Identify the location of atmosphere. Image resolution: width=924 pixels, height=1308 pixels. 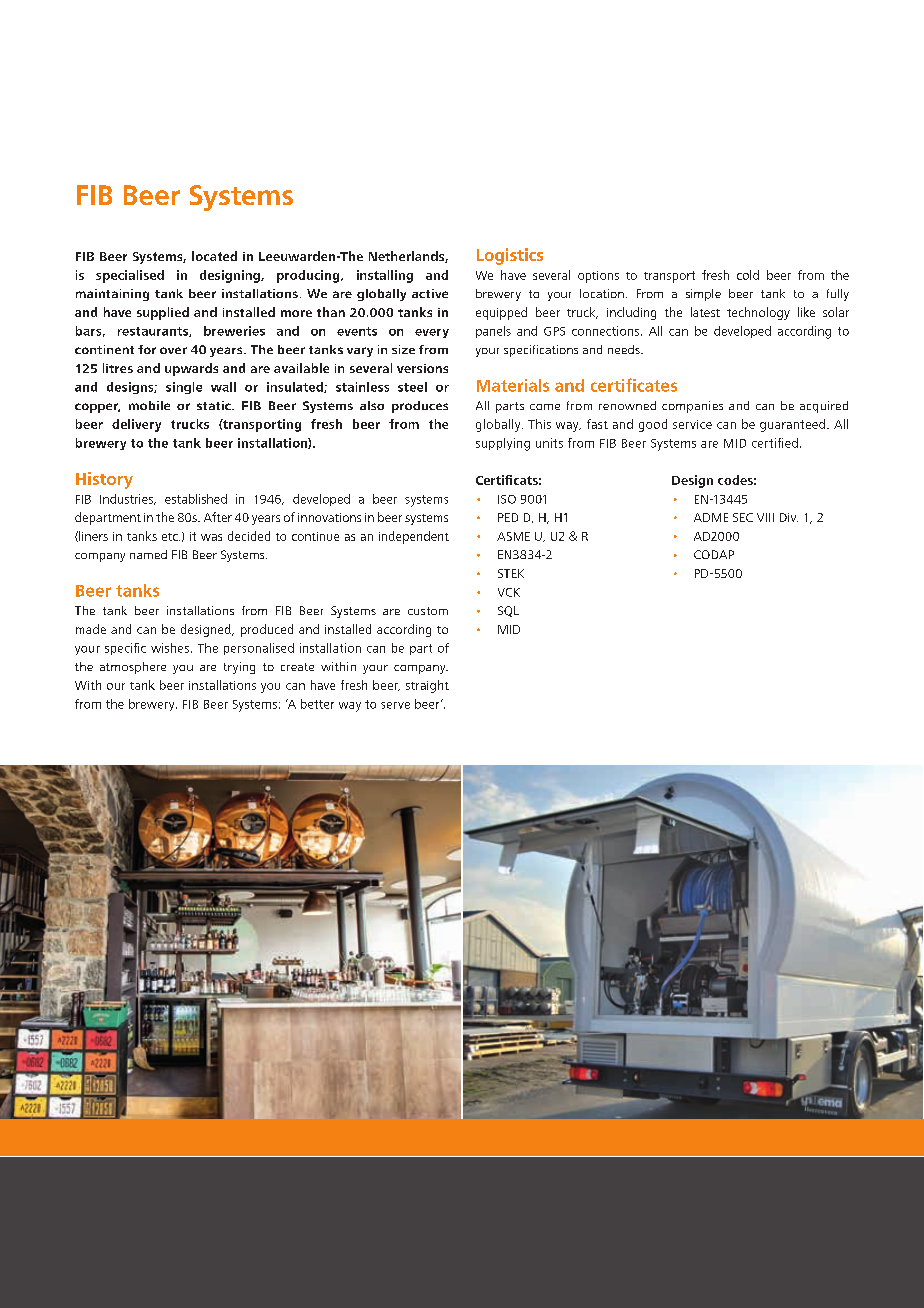
(133, 668).
